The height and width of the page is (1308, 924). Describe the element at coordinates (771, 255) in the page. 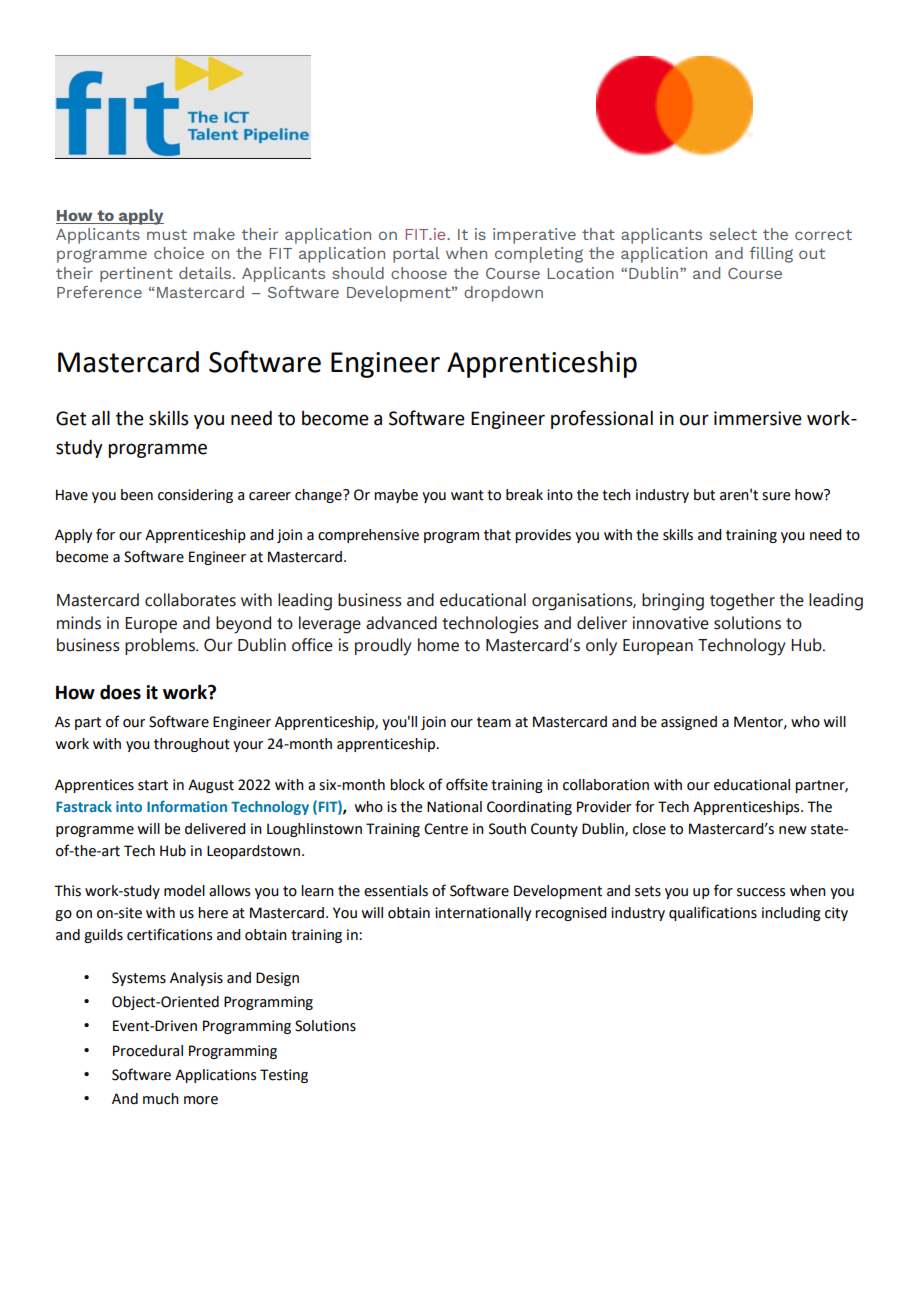

I see `filling` at that location.
